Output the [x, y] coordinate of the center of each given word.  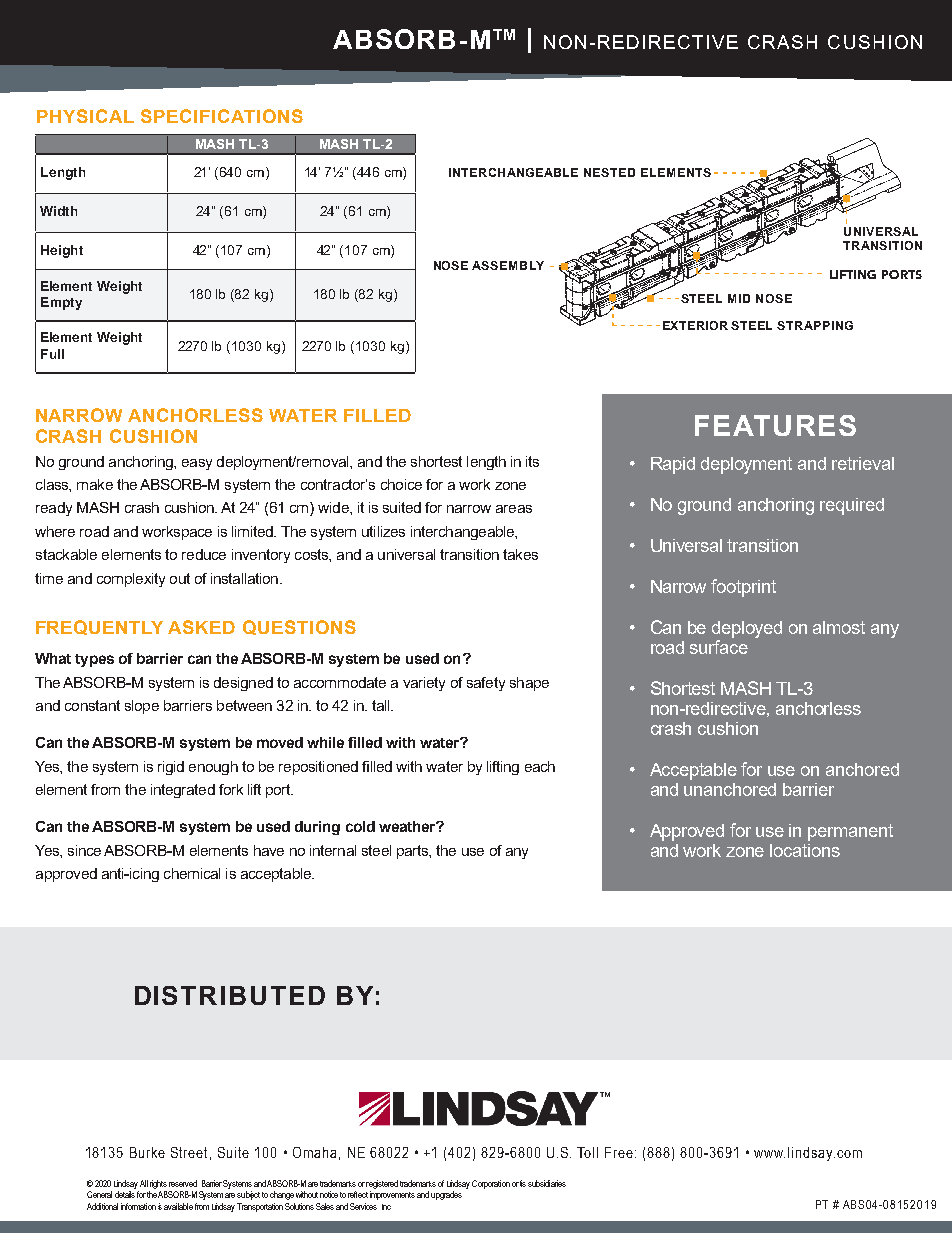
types [94, 660]
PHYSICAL [85, 116]
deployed [747, 629]
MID [739, 298]
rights [158, 1186]
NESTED [609, 172]
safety [486, 684]
